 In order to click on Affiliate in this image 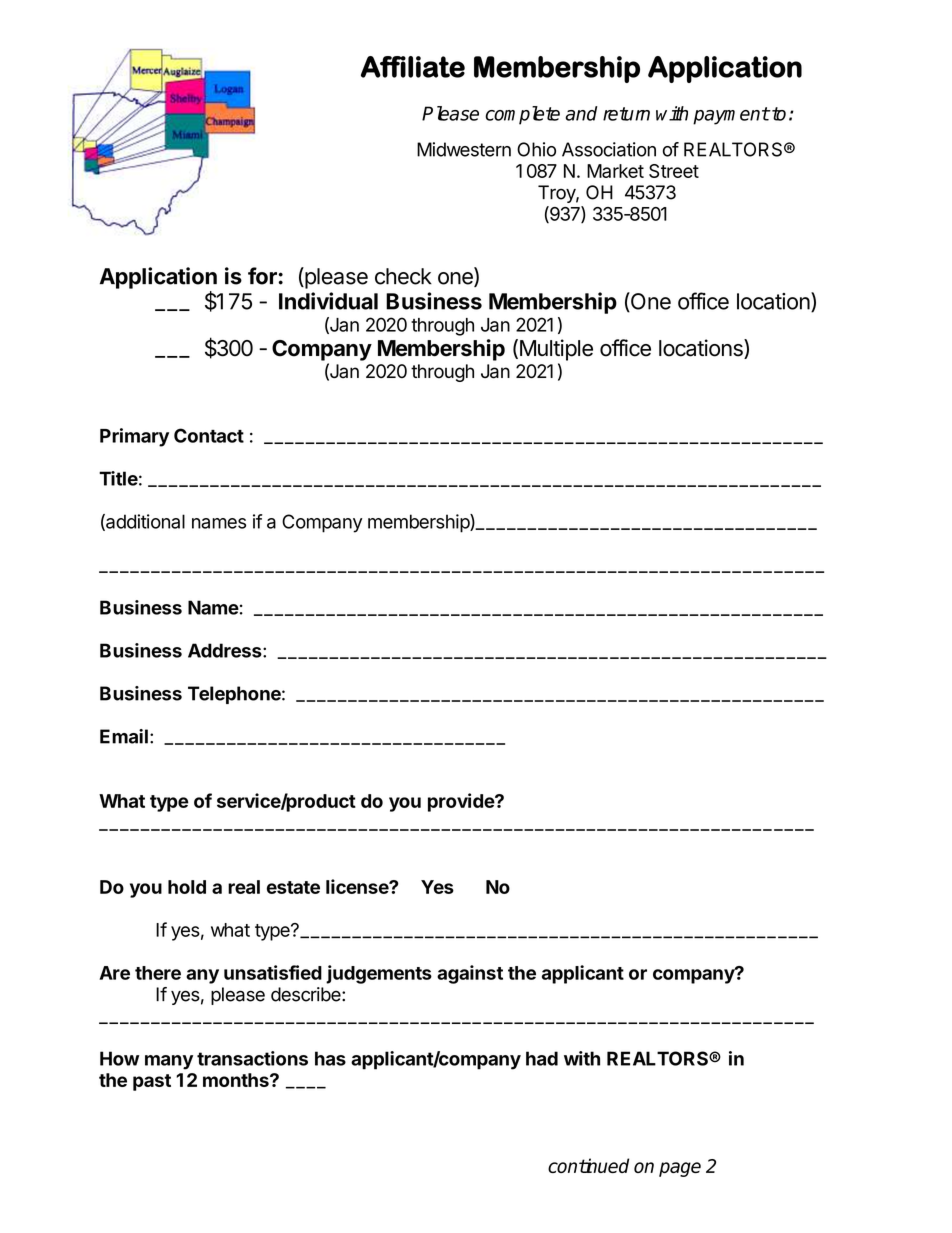, I will do `click(413, 67)`.
